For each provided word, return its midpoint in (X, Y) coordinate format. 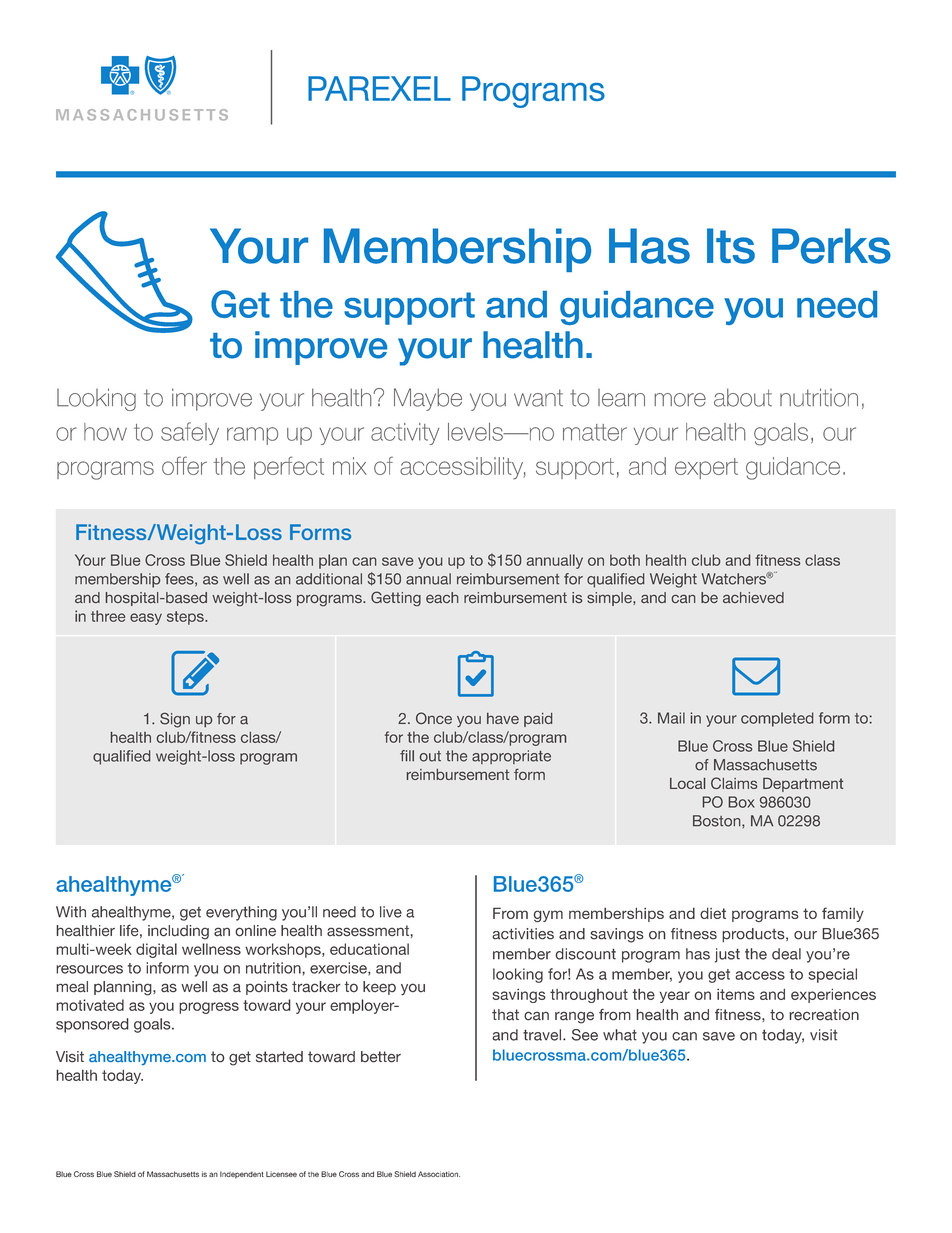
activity (405, 434)
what (620, 1035)
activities (523, 934)
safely (190, 433)
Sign (175, 720)
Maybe (428, 399)
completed (777, 719)
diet (713, 913)
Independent (242, 1175)
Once (434, 718)
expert (706, 468)
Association (439, 1174)
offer (184, 465)
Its (731, 246)
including (178, 932)
